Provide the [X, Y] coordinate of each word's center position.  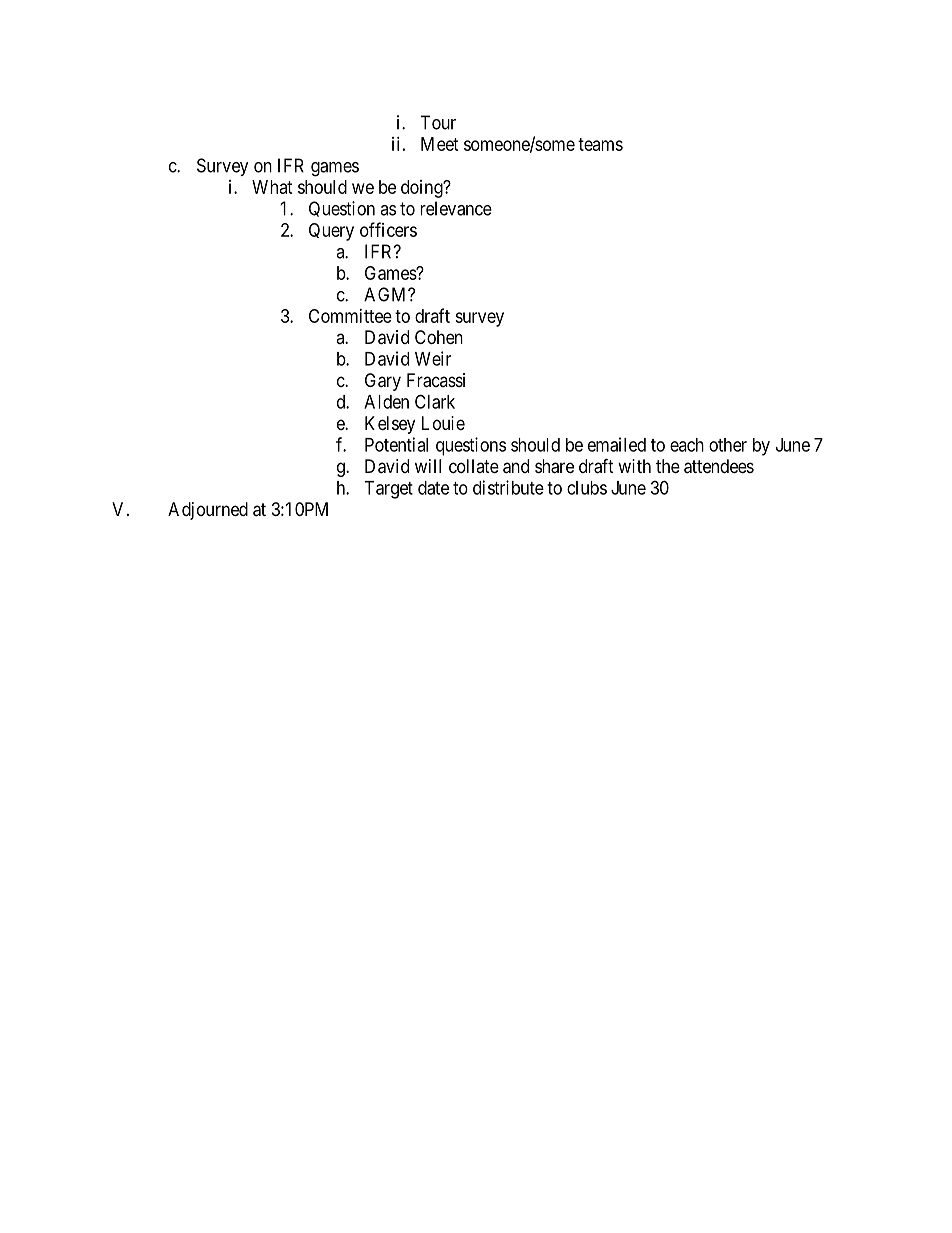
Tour [438, 122]
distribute [508, 487]
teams [600, 144]
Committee [350, 316]
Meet [440, 144]
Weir [433, 358]
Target [388, 490]
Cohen [439, 337]
